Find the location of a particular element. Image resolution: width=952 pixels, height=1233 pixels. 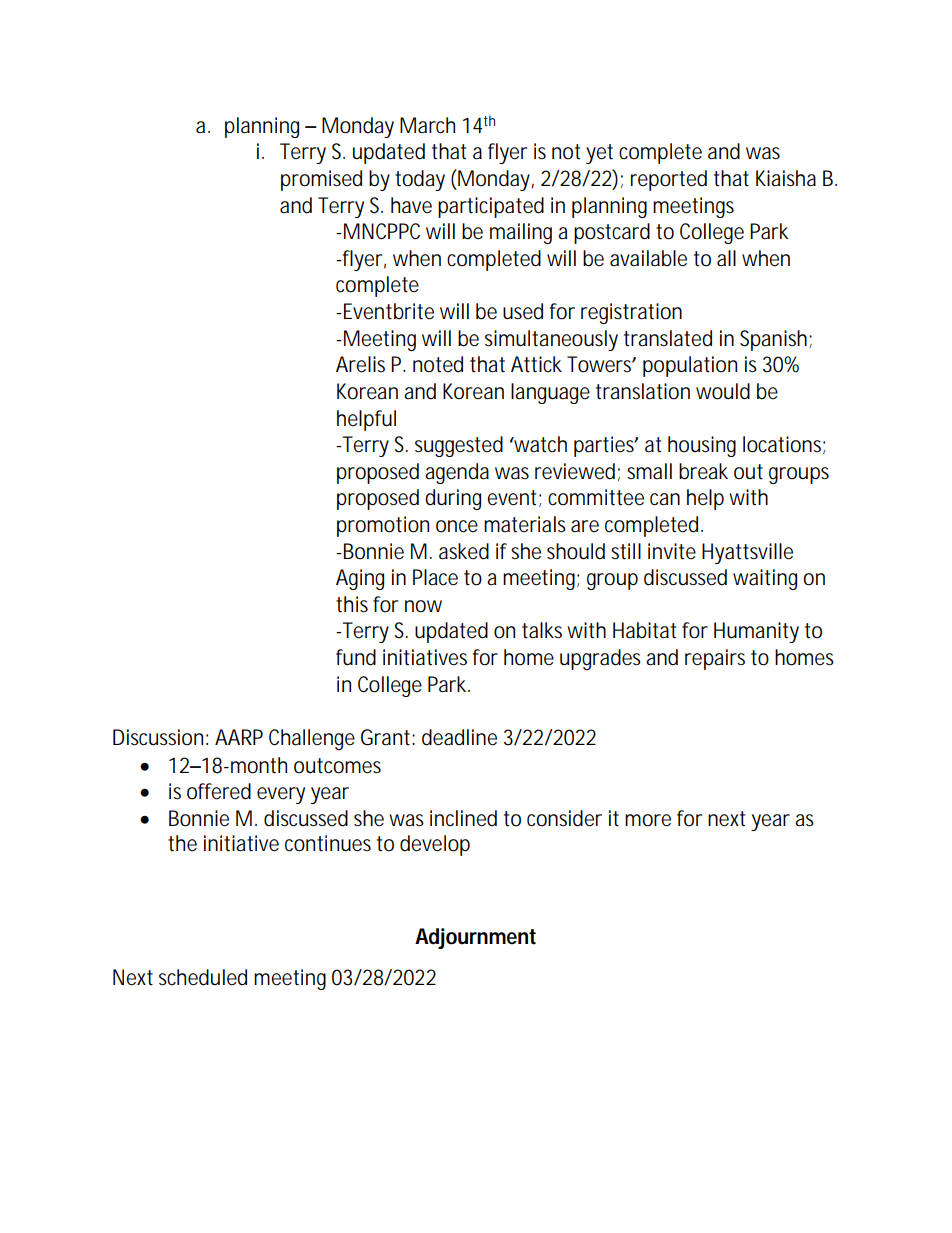

promised is located at coordinates (321, 180).
